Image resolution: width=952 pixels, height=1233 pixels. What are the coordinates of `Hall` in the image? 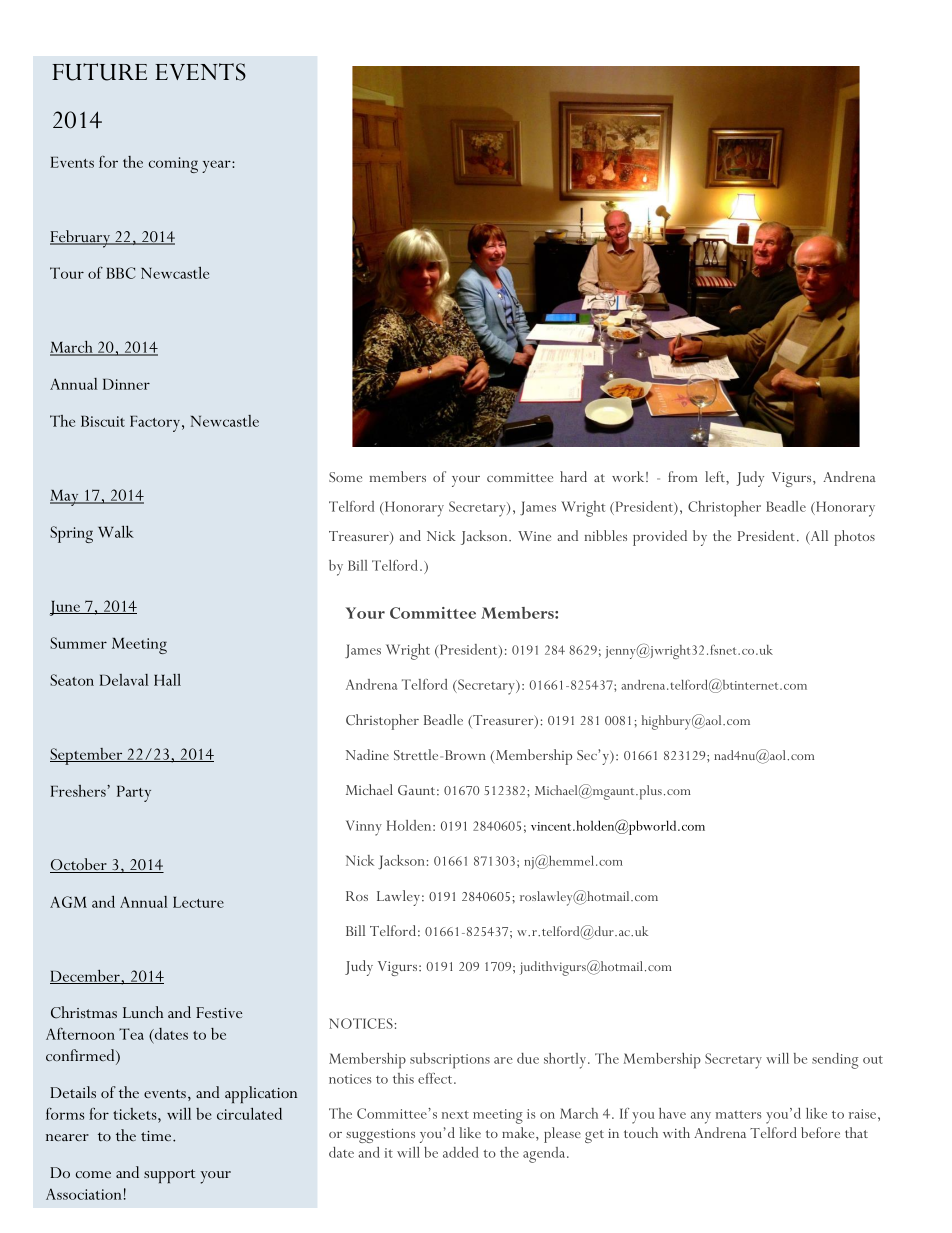 It's located at (167, 680).
